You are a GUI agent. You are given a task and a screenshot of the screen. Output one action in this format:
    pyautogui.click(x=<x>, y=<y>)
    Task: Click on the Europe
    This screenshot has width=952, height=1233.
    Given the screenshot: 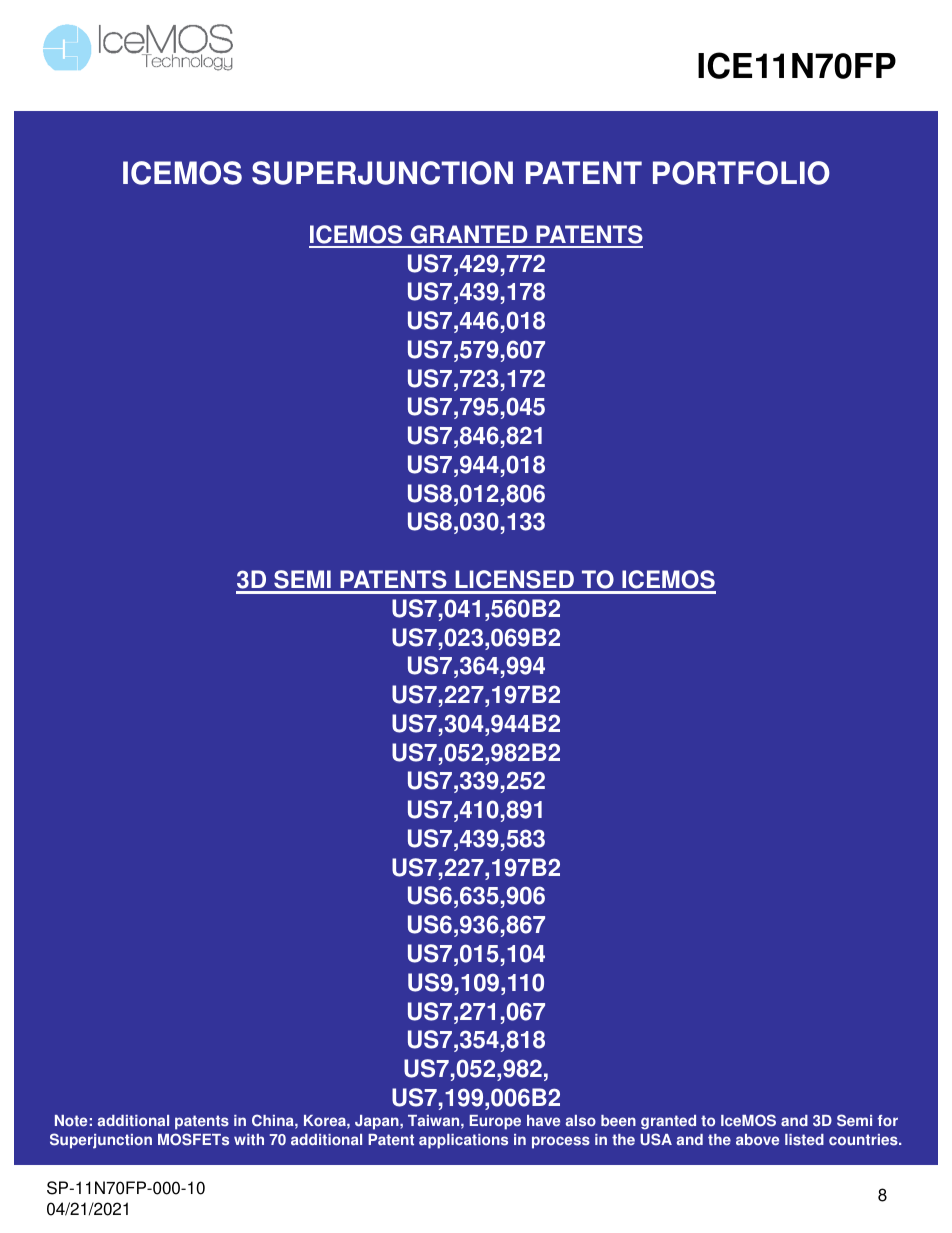 What is the action you would take?
    pyautogui.click(x=495, y=1122)
